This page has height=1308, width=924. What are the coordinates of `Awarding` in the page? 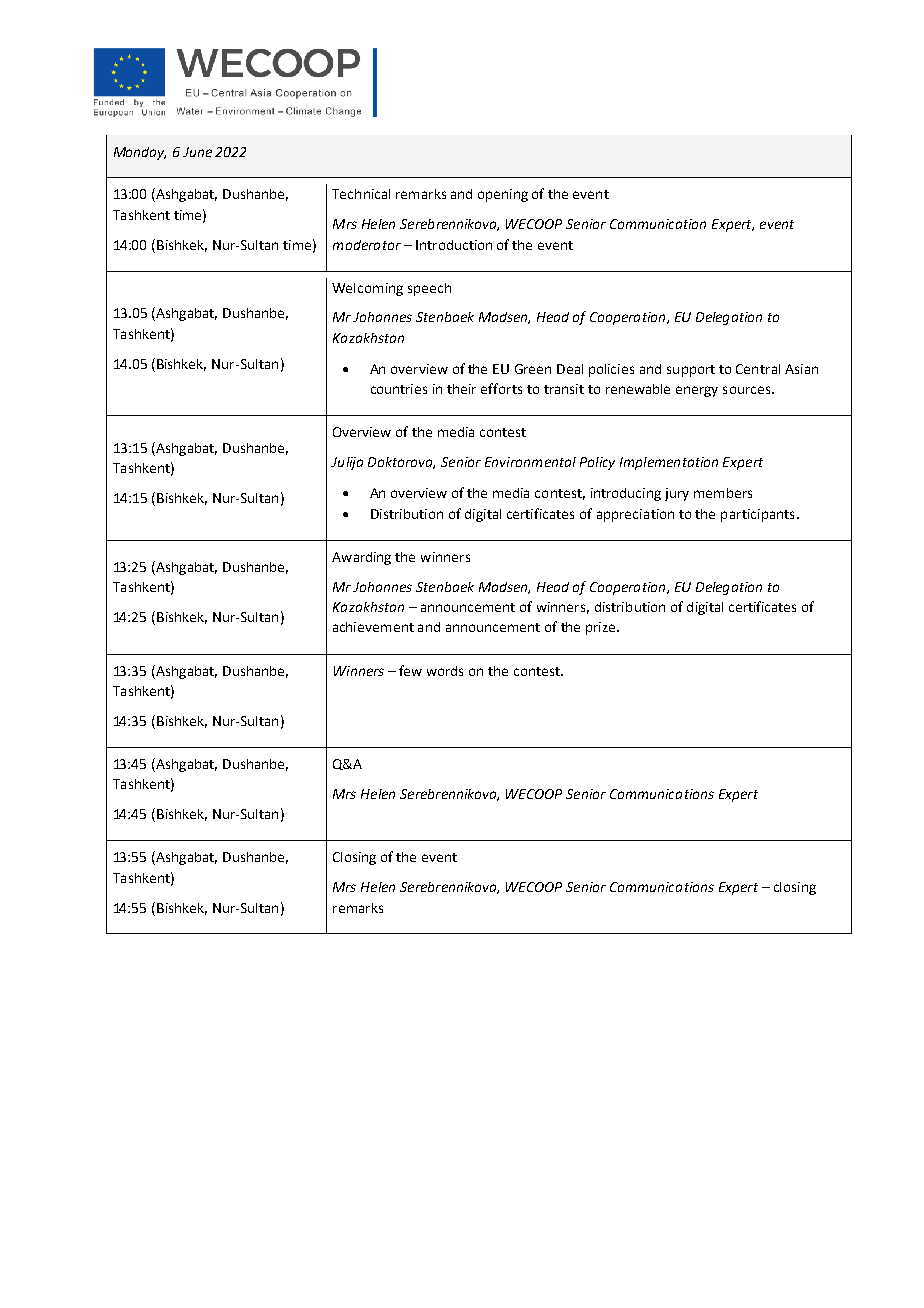 It's located at (361, 558).
